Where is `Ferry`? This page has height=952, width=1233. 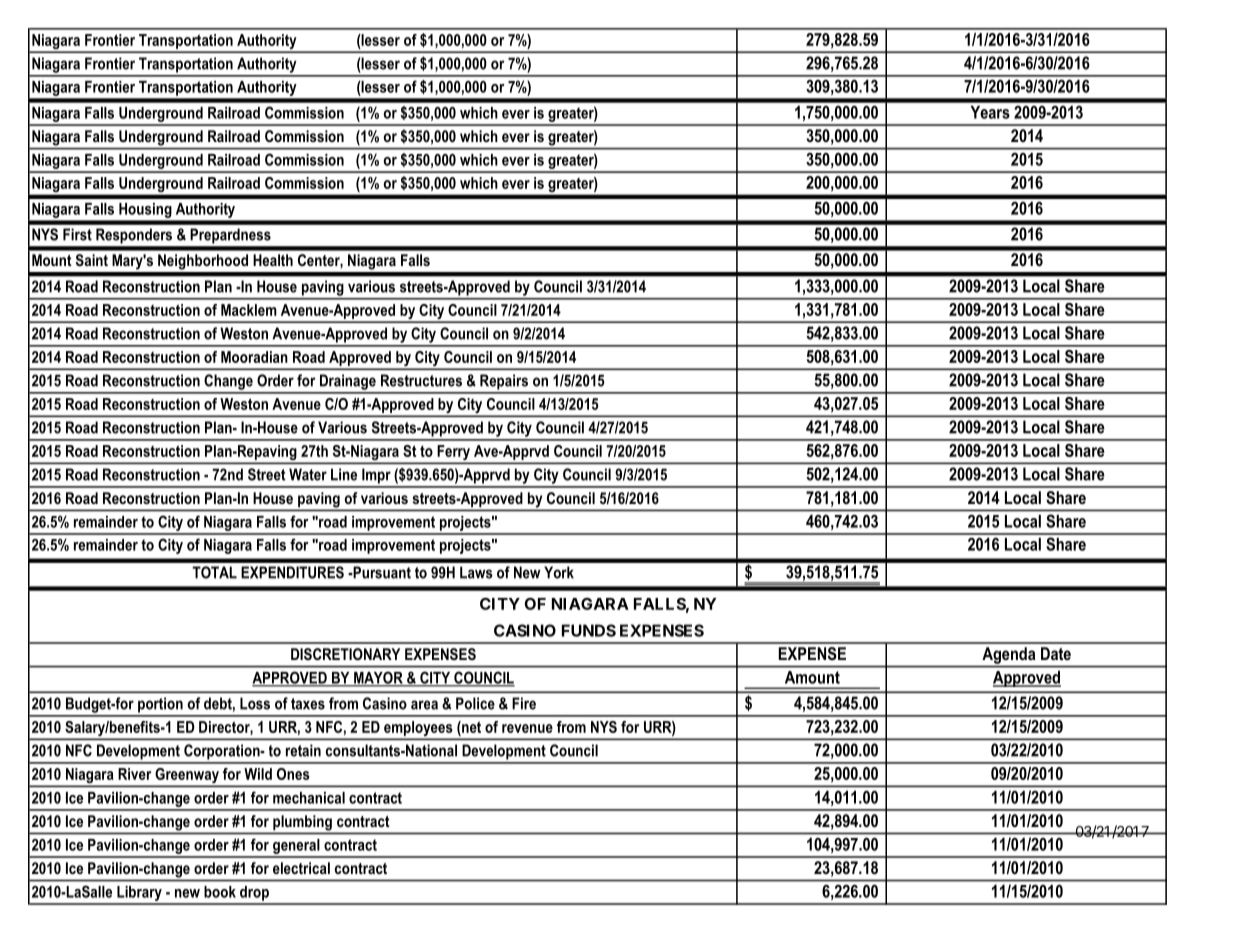
Ferry is located at coordinates (453, 454).
